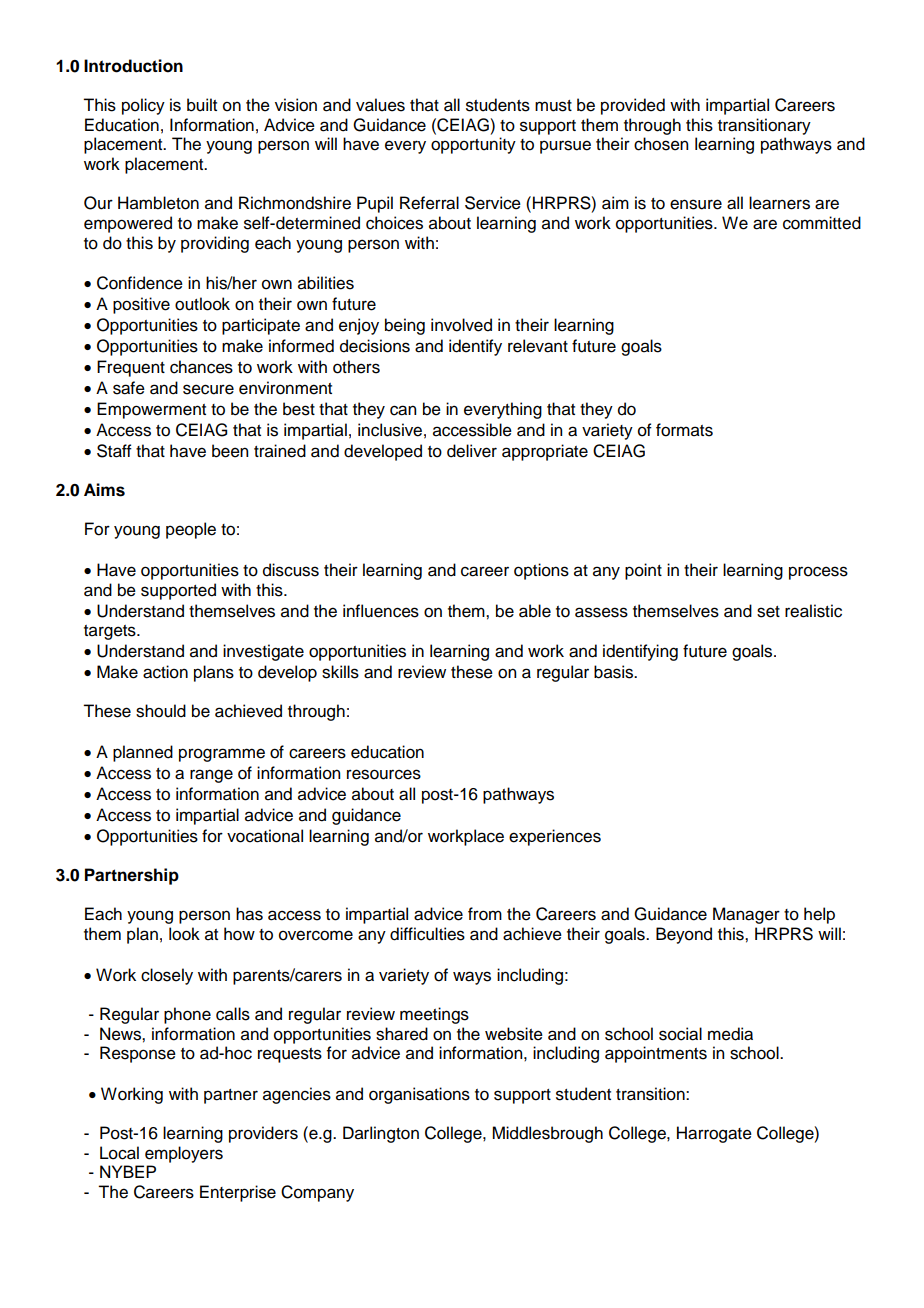 The image size is (924, 1308). What do you see at coordinates (473, 145) in the document?
I see `opportunity` at bounding box center [473, 145].
